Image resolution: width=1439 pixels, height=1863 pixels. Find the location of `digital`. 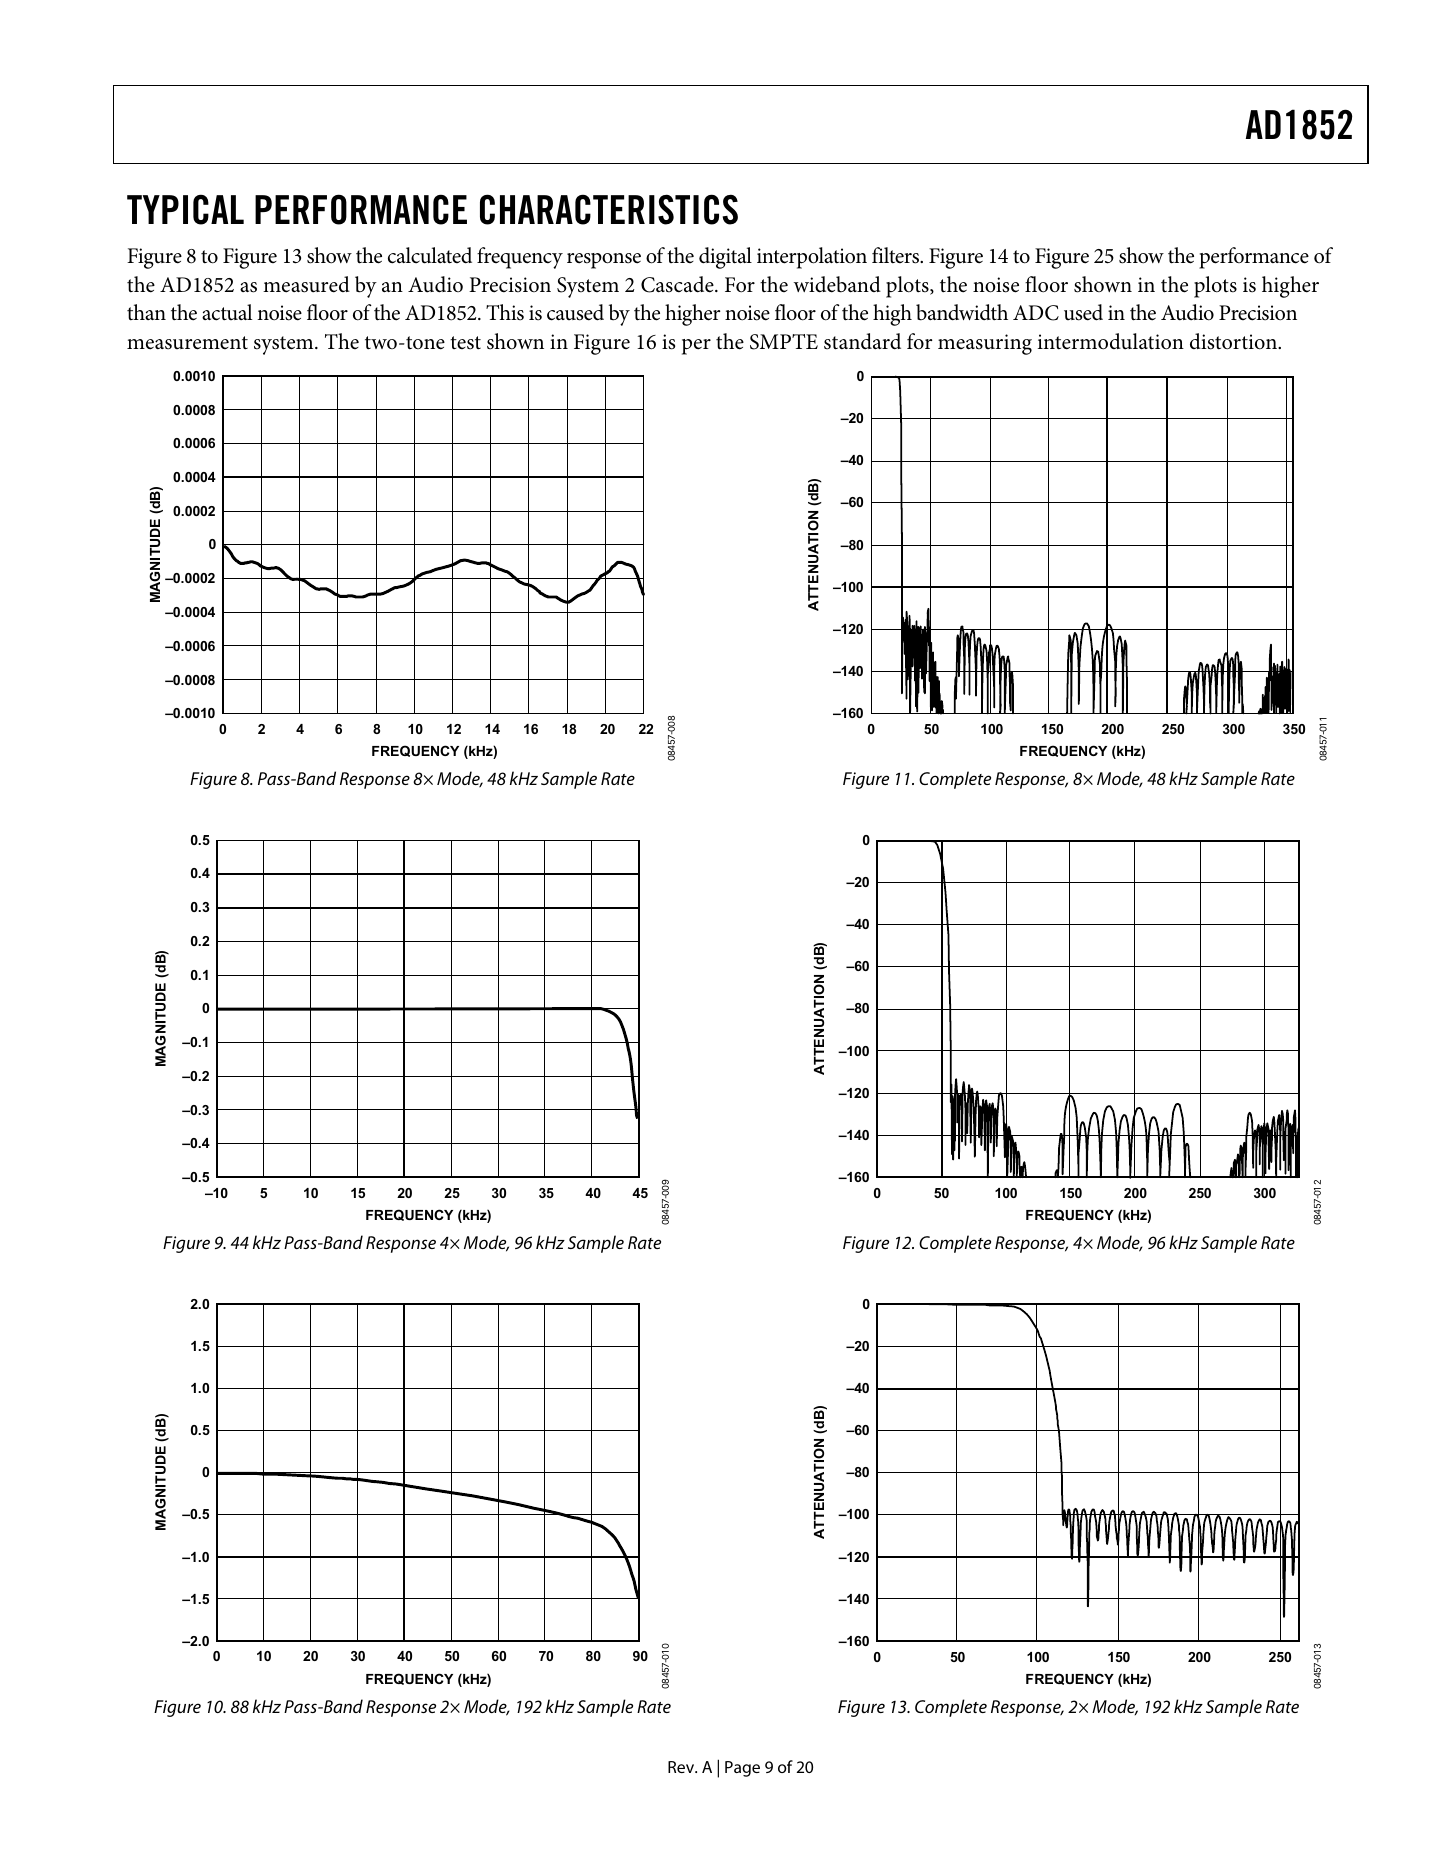

digital is located at coordinates (725, 258).
